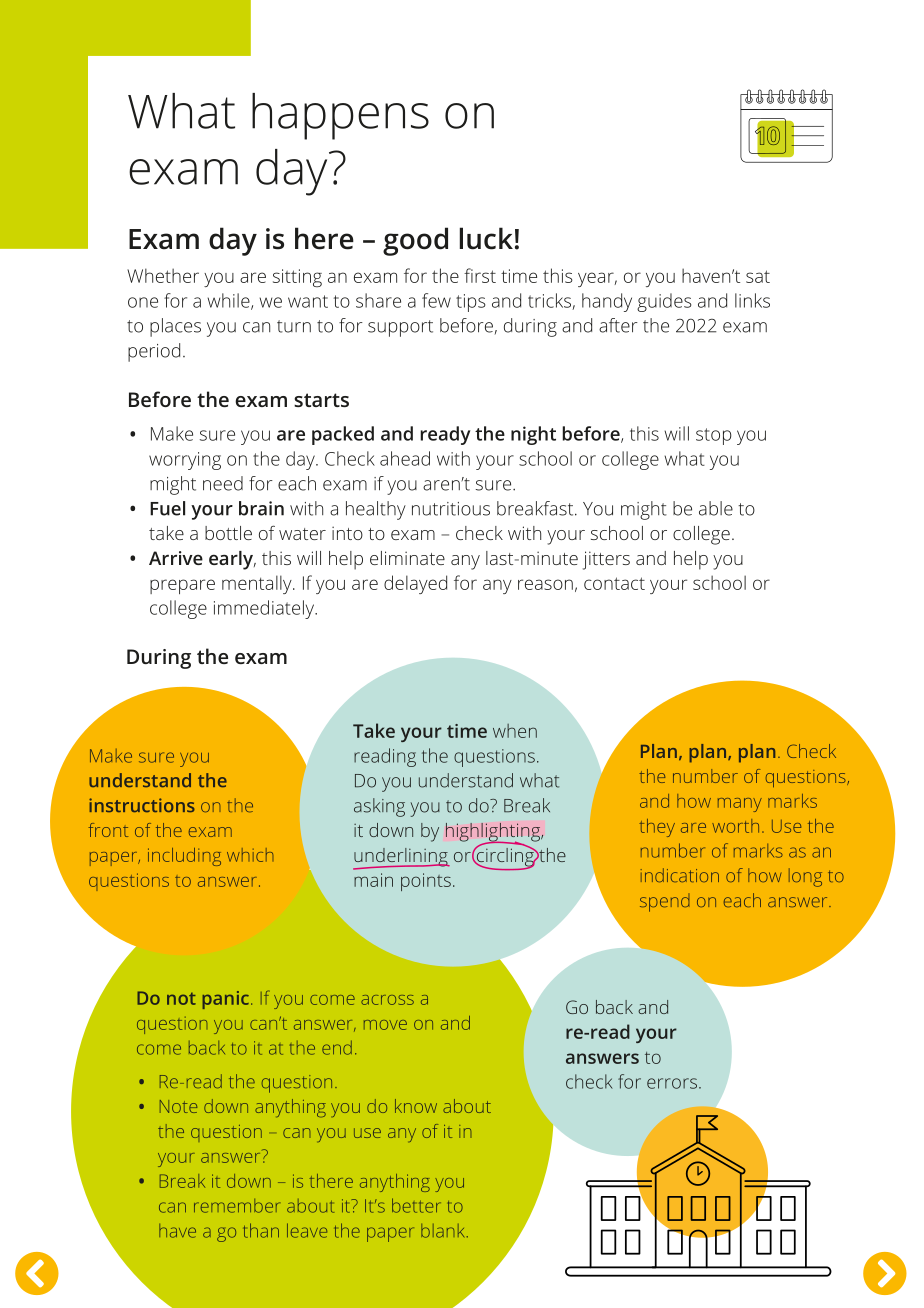 The width and height of the image is (924, 1308). What do you see at coordinates (340, 116) in the image?
I see `happens` at bounding box center [340, 116].
